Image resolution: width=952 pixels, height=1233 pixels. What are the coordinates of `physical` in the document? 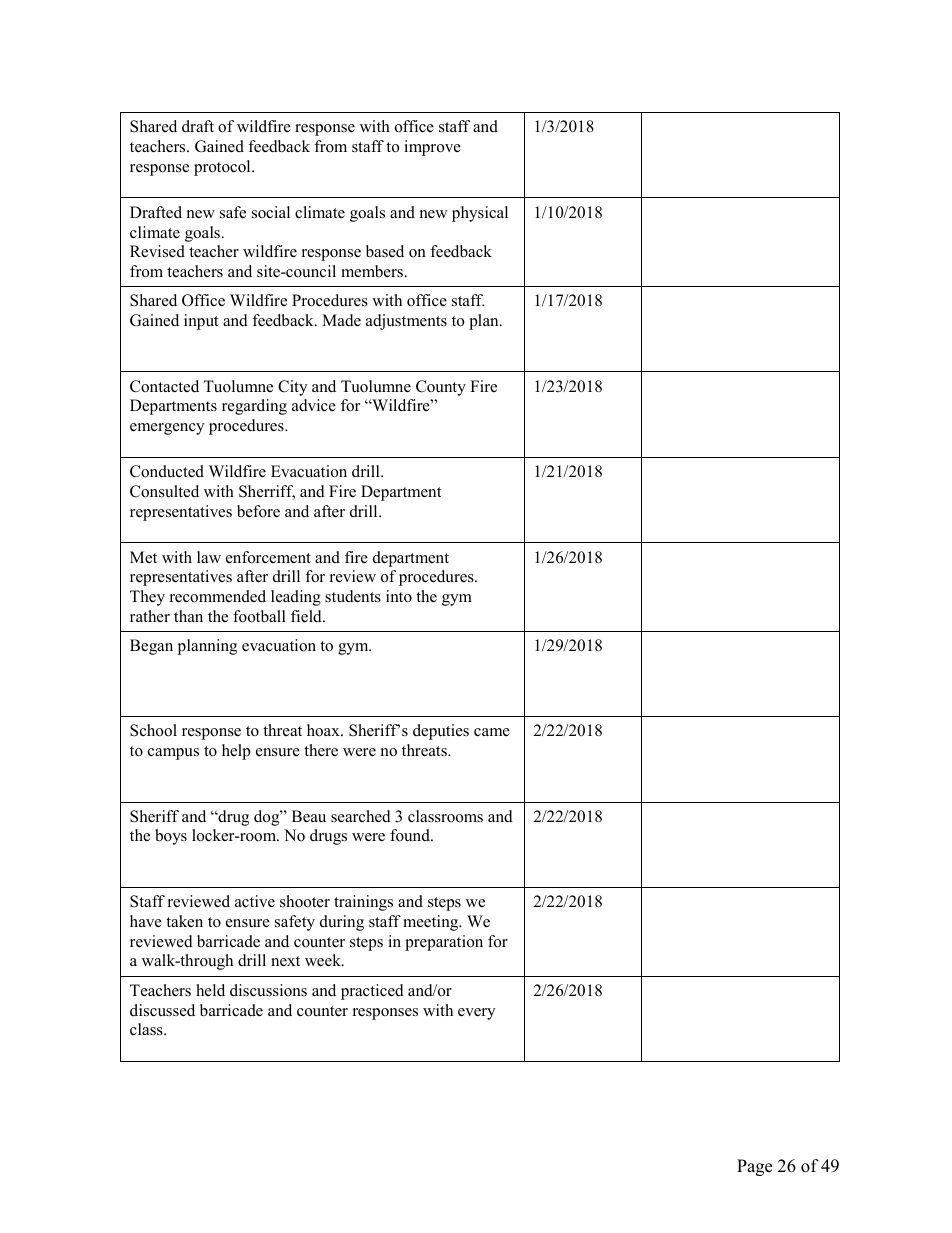 It's located at (480, 214).
